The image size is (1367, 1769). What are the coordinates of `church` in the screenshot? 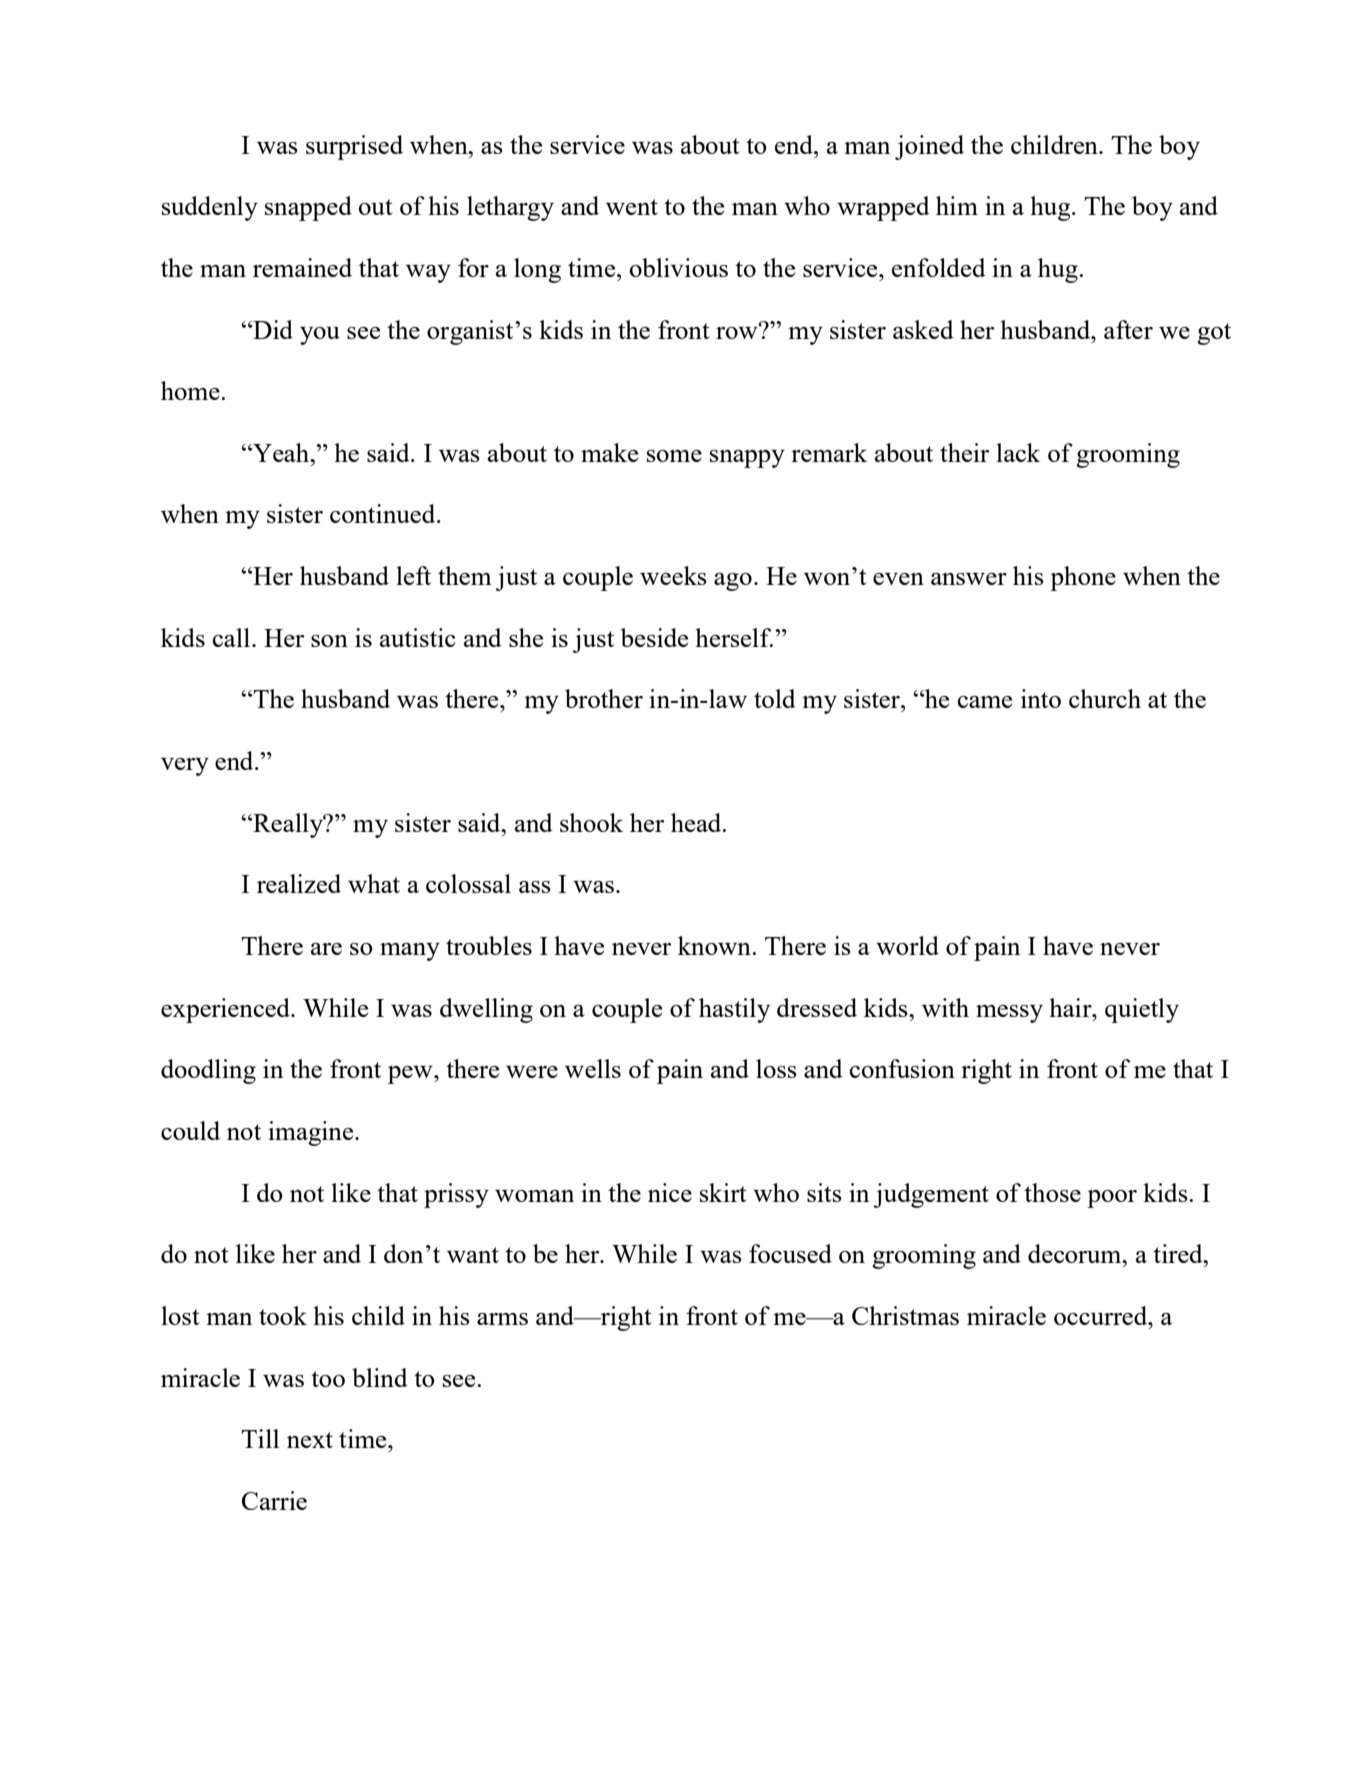 It's located at (1105, 698).
